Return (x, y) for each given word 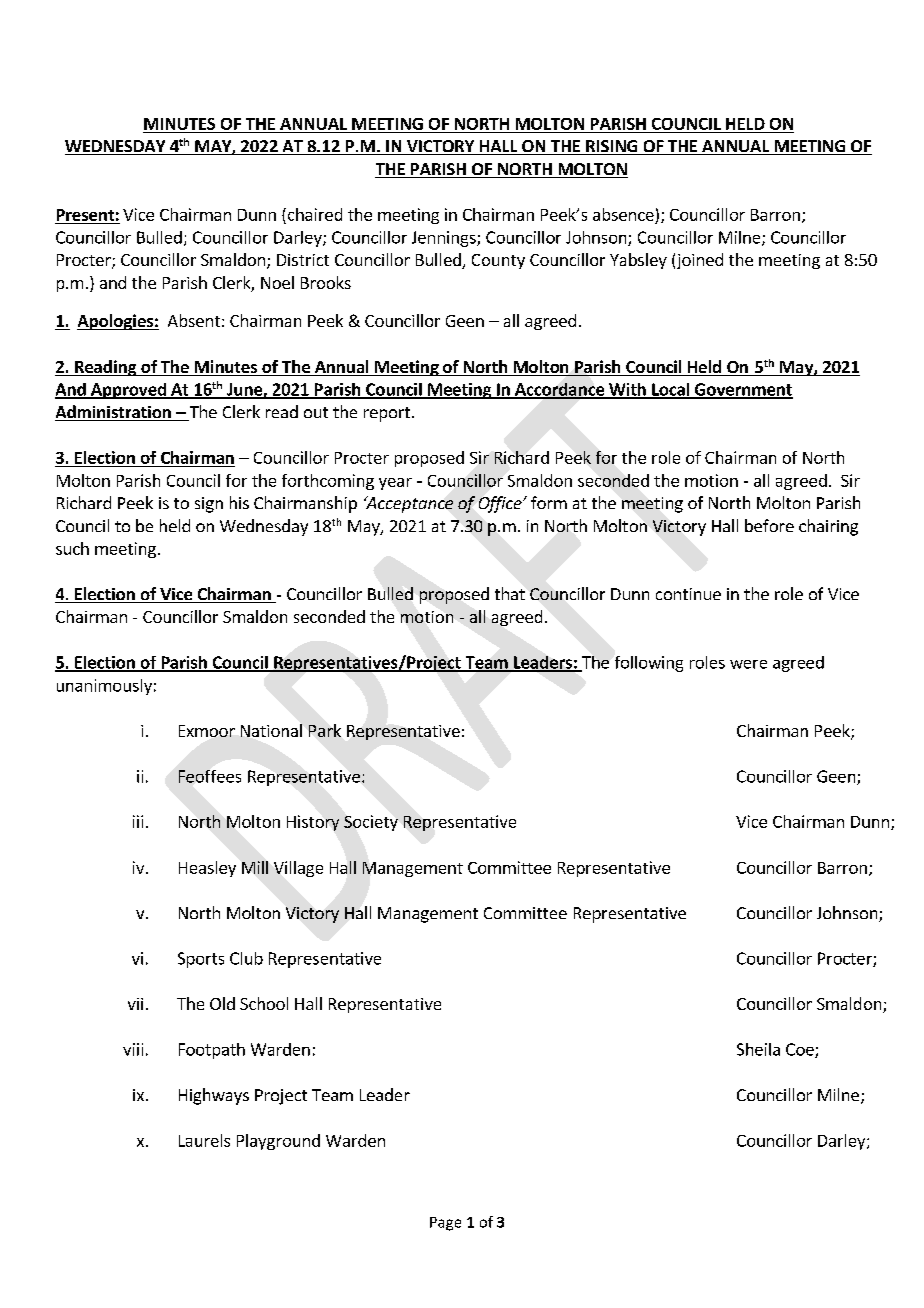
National (271, 730)
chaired (313, 214)
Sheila (758, 1049)
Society (371, 823)
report (387, 414)
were (748, 664)
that (510, 593)
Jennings (445, 239)
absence (623, 214)
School (264, 1003)
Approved (128, 391)
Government (743, 390)
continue (688, 594)
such (72, 548)
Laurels (204, 1140)
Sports (201, 960)
